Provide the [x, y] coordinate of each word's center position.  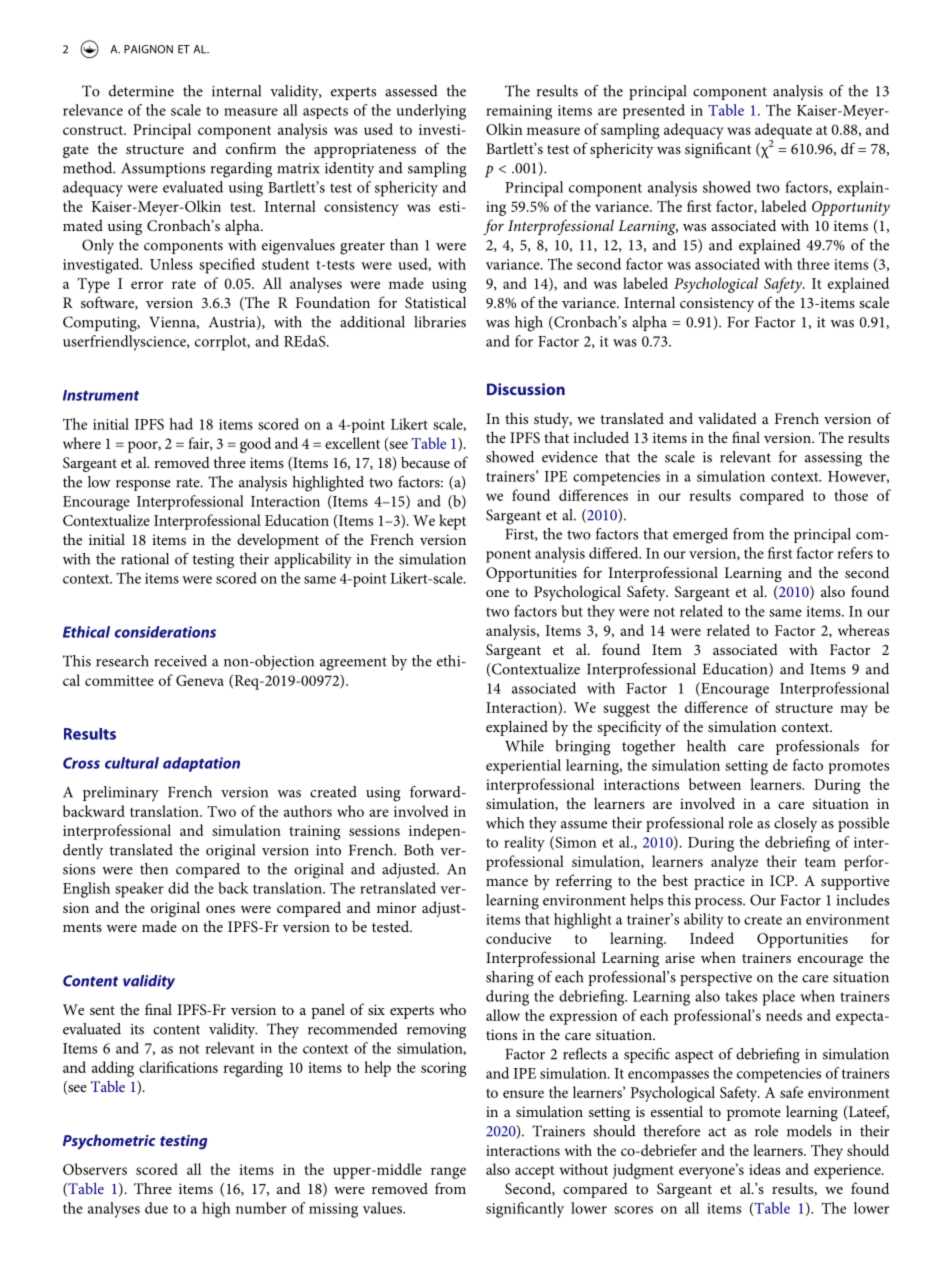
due [156, 1208]
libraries [440, 322]
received [180, 661]
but [572, 611]
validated [727, 418]
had [181, 424]
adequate [783, 132]
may [854, 711]
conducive [518, 938]
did [178, 888]
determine [141, 91]
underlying [431, 112]
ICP [783, 881]
